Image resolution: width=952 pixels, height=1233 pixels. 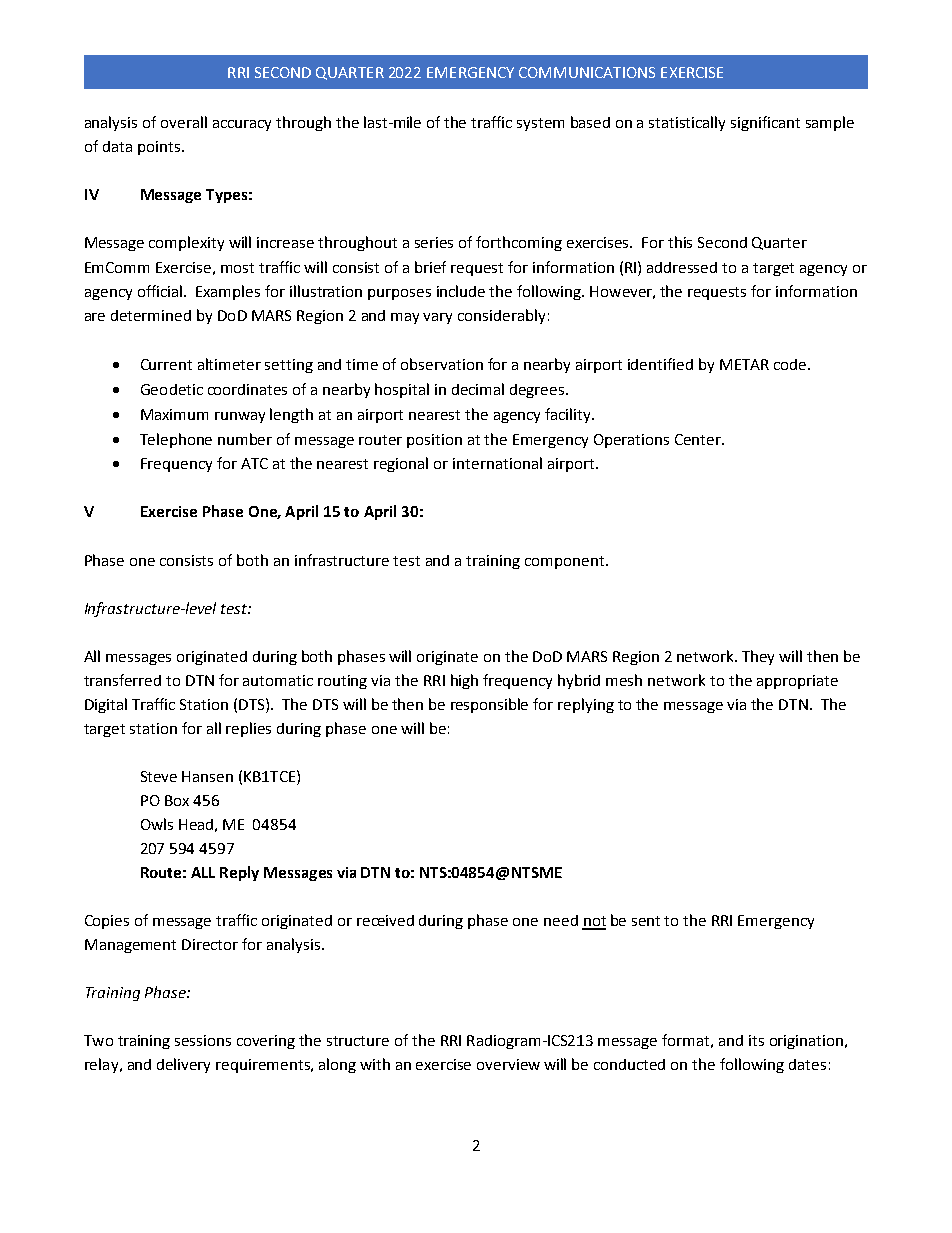 What do you see at coordinates (758, 657) in the image?
I see `They` at bounding box center [758, 657].
